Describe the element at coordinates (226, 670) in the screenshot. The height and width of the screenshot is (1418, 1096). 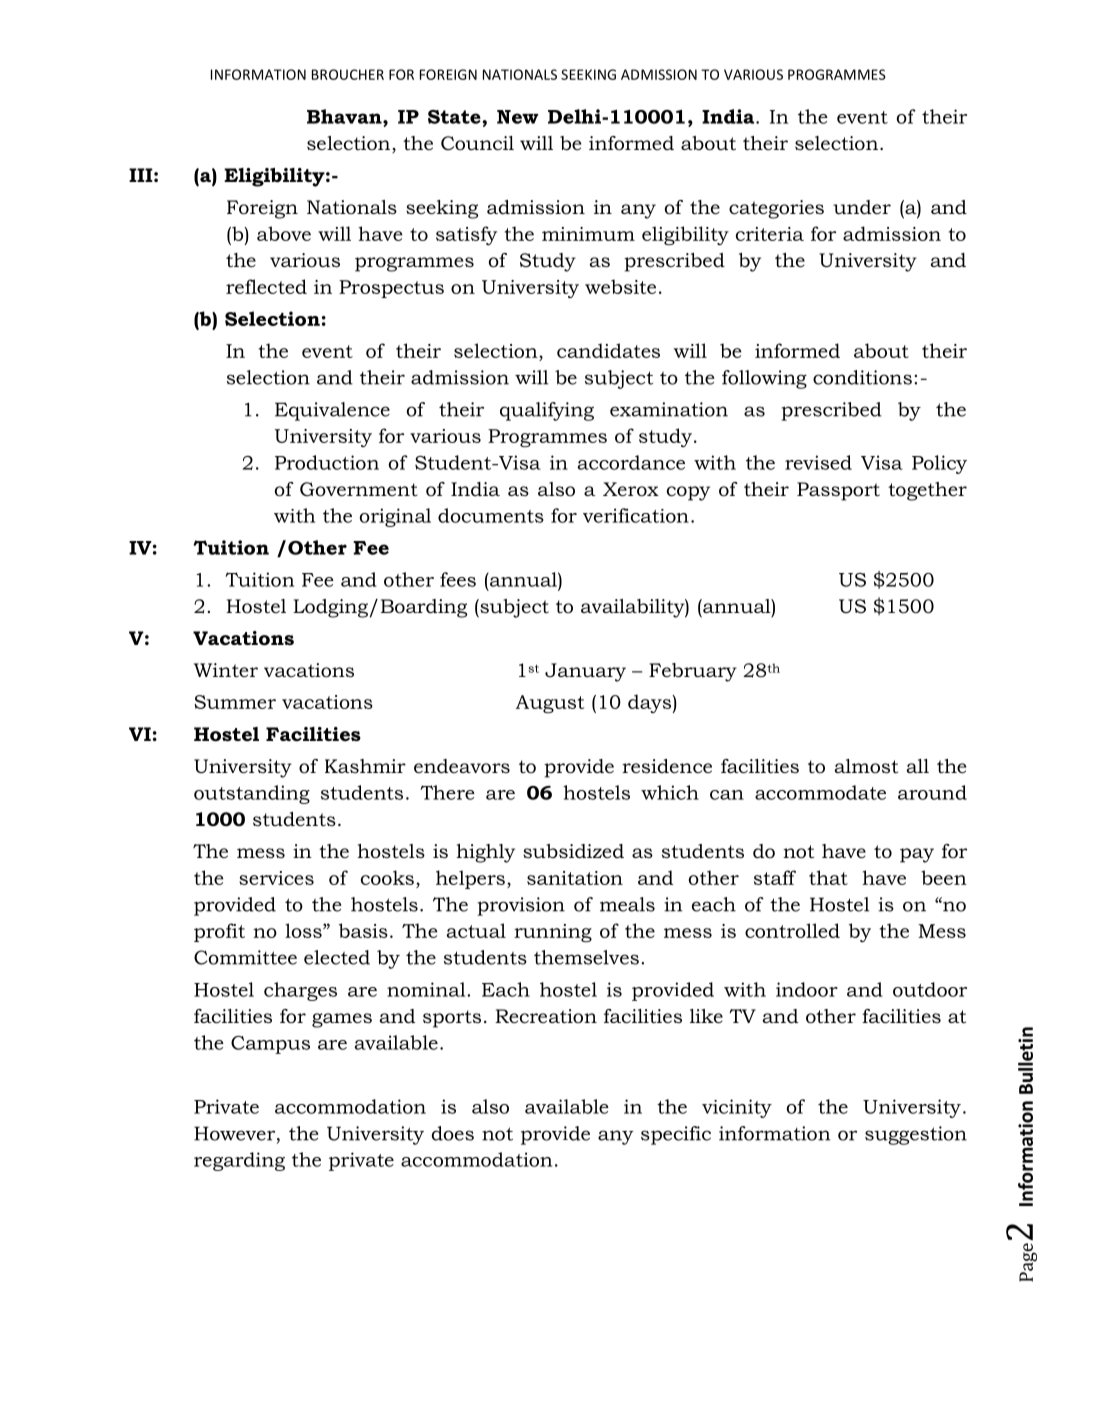
I see `Winter` at that location.
